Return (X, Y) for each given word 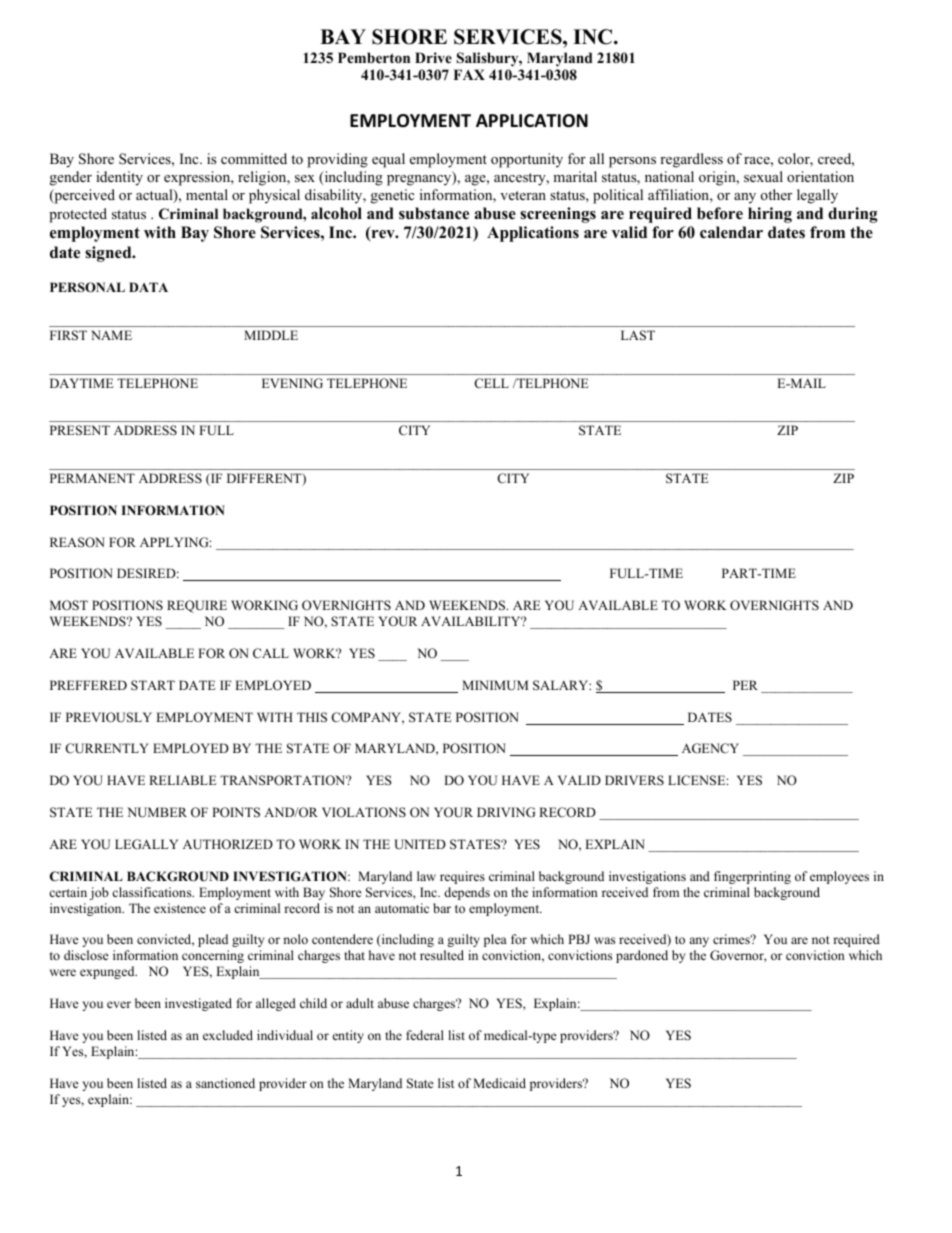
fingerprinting (752, 877)
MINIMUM (495, 685)
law (426, 876)
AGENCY (710, 748)
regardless (691, 160)
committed (254, 158)
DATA (148, 287)
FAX (469, 74)
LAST (638, 335)
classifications (153, 892)
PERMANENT (92, 478)
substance (434, 213)
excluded (228, 1035)
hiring (770, 215)
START (153, 685)
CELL (491, 383)
